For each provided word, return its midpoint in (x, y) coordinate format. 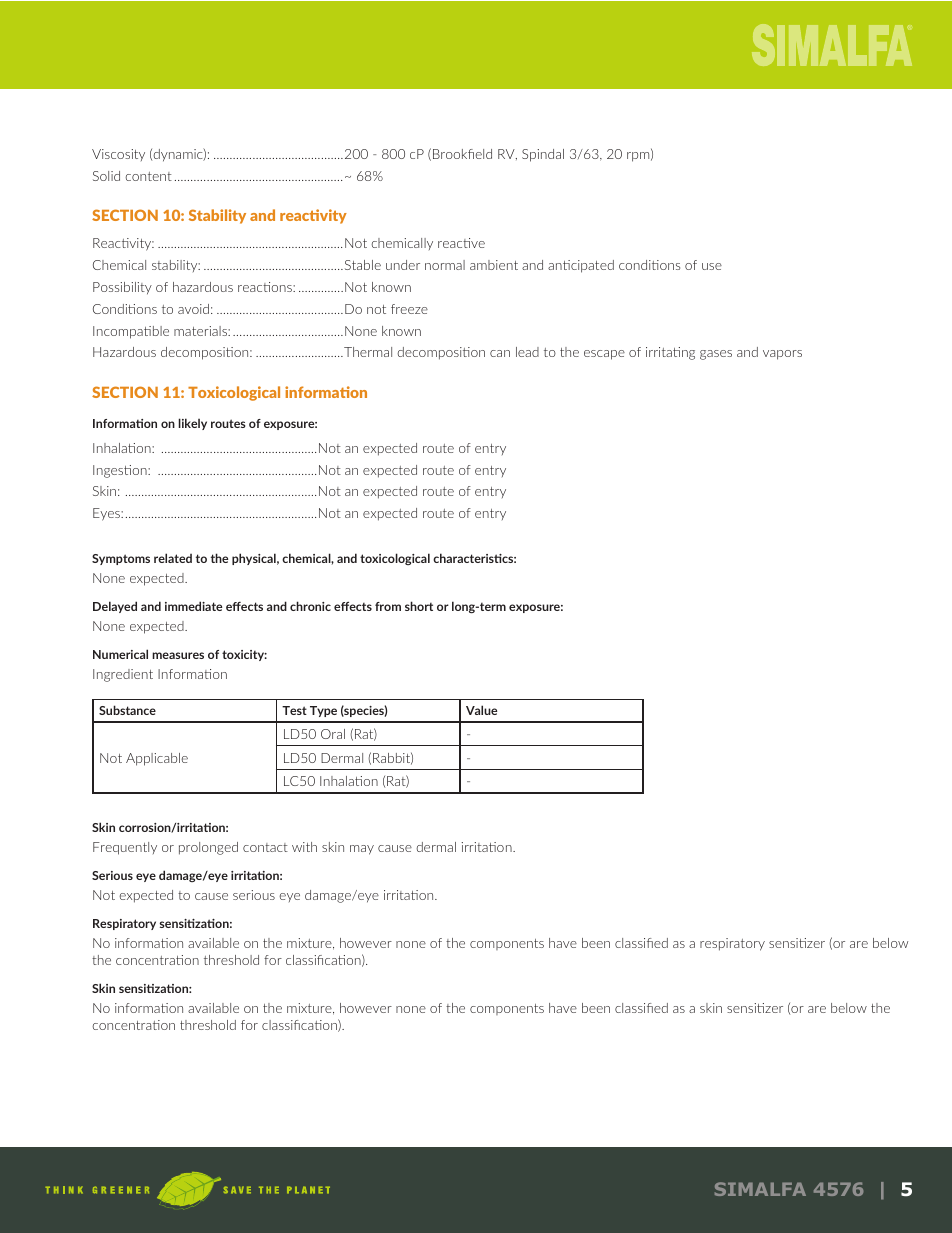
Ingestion (121, 471)
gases (716, 355)
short (419, 606)
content (148, 176)
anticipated (581, 266)
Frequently (125, 848)
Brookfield (462, 154)
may (362, 850)
